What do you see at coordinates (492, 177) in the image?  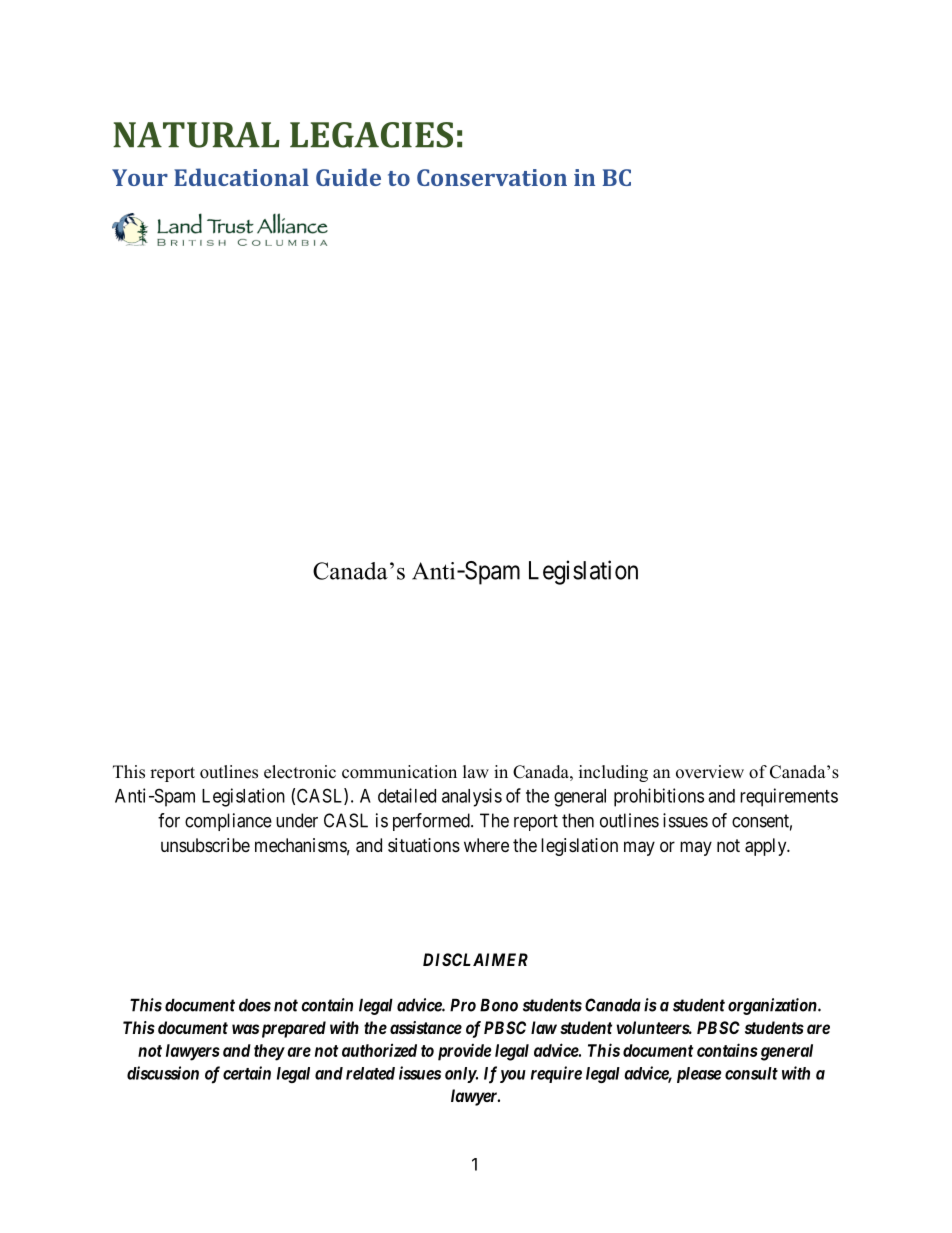 I see `Conservation` at bounding box center [492, 177].
